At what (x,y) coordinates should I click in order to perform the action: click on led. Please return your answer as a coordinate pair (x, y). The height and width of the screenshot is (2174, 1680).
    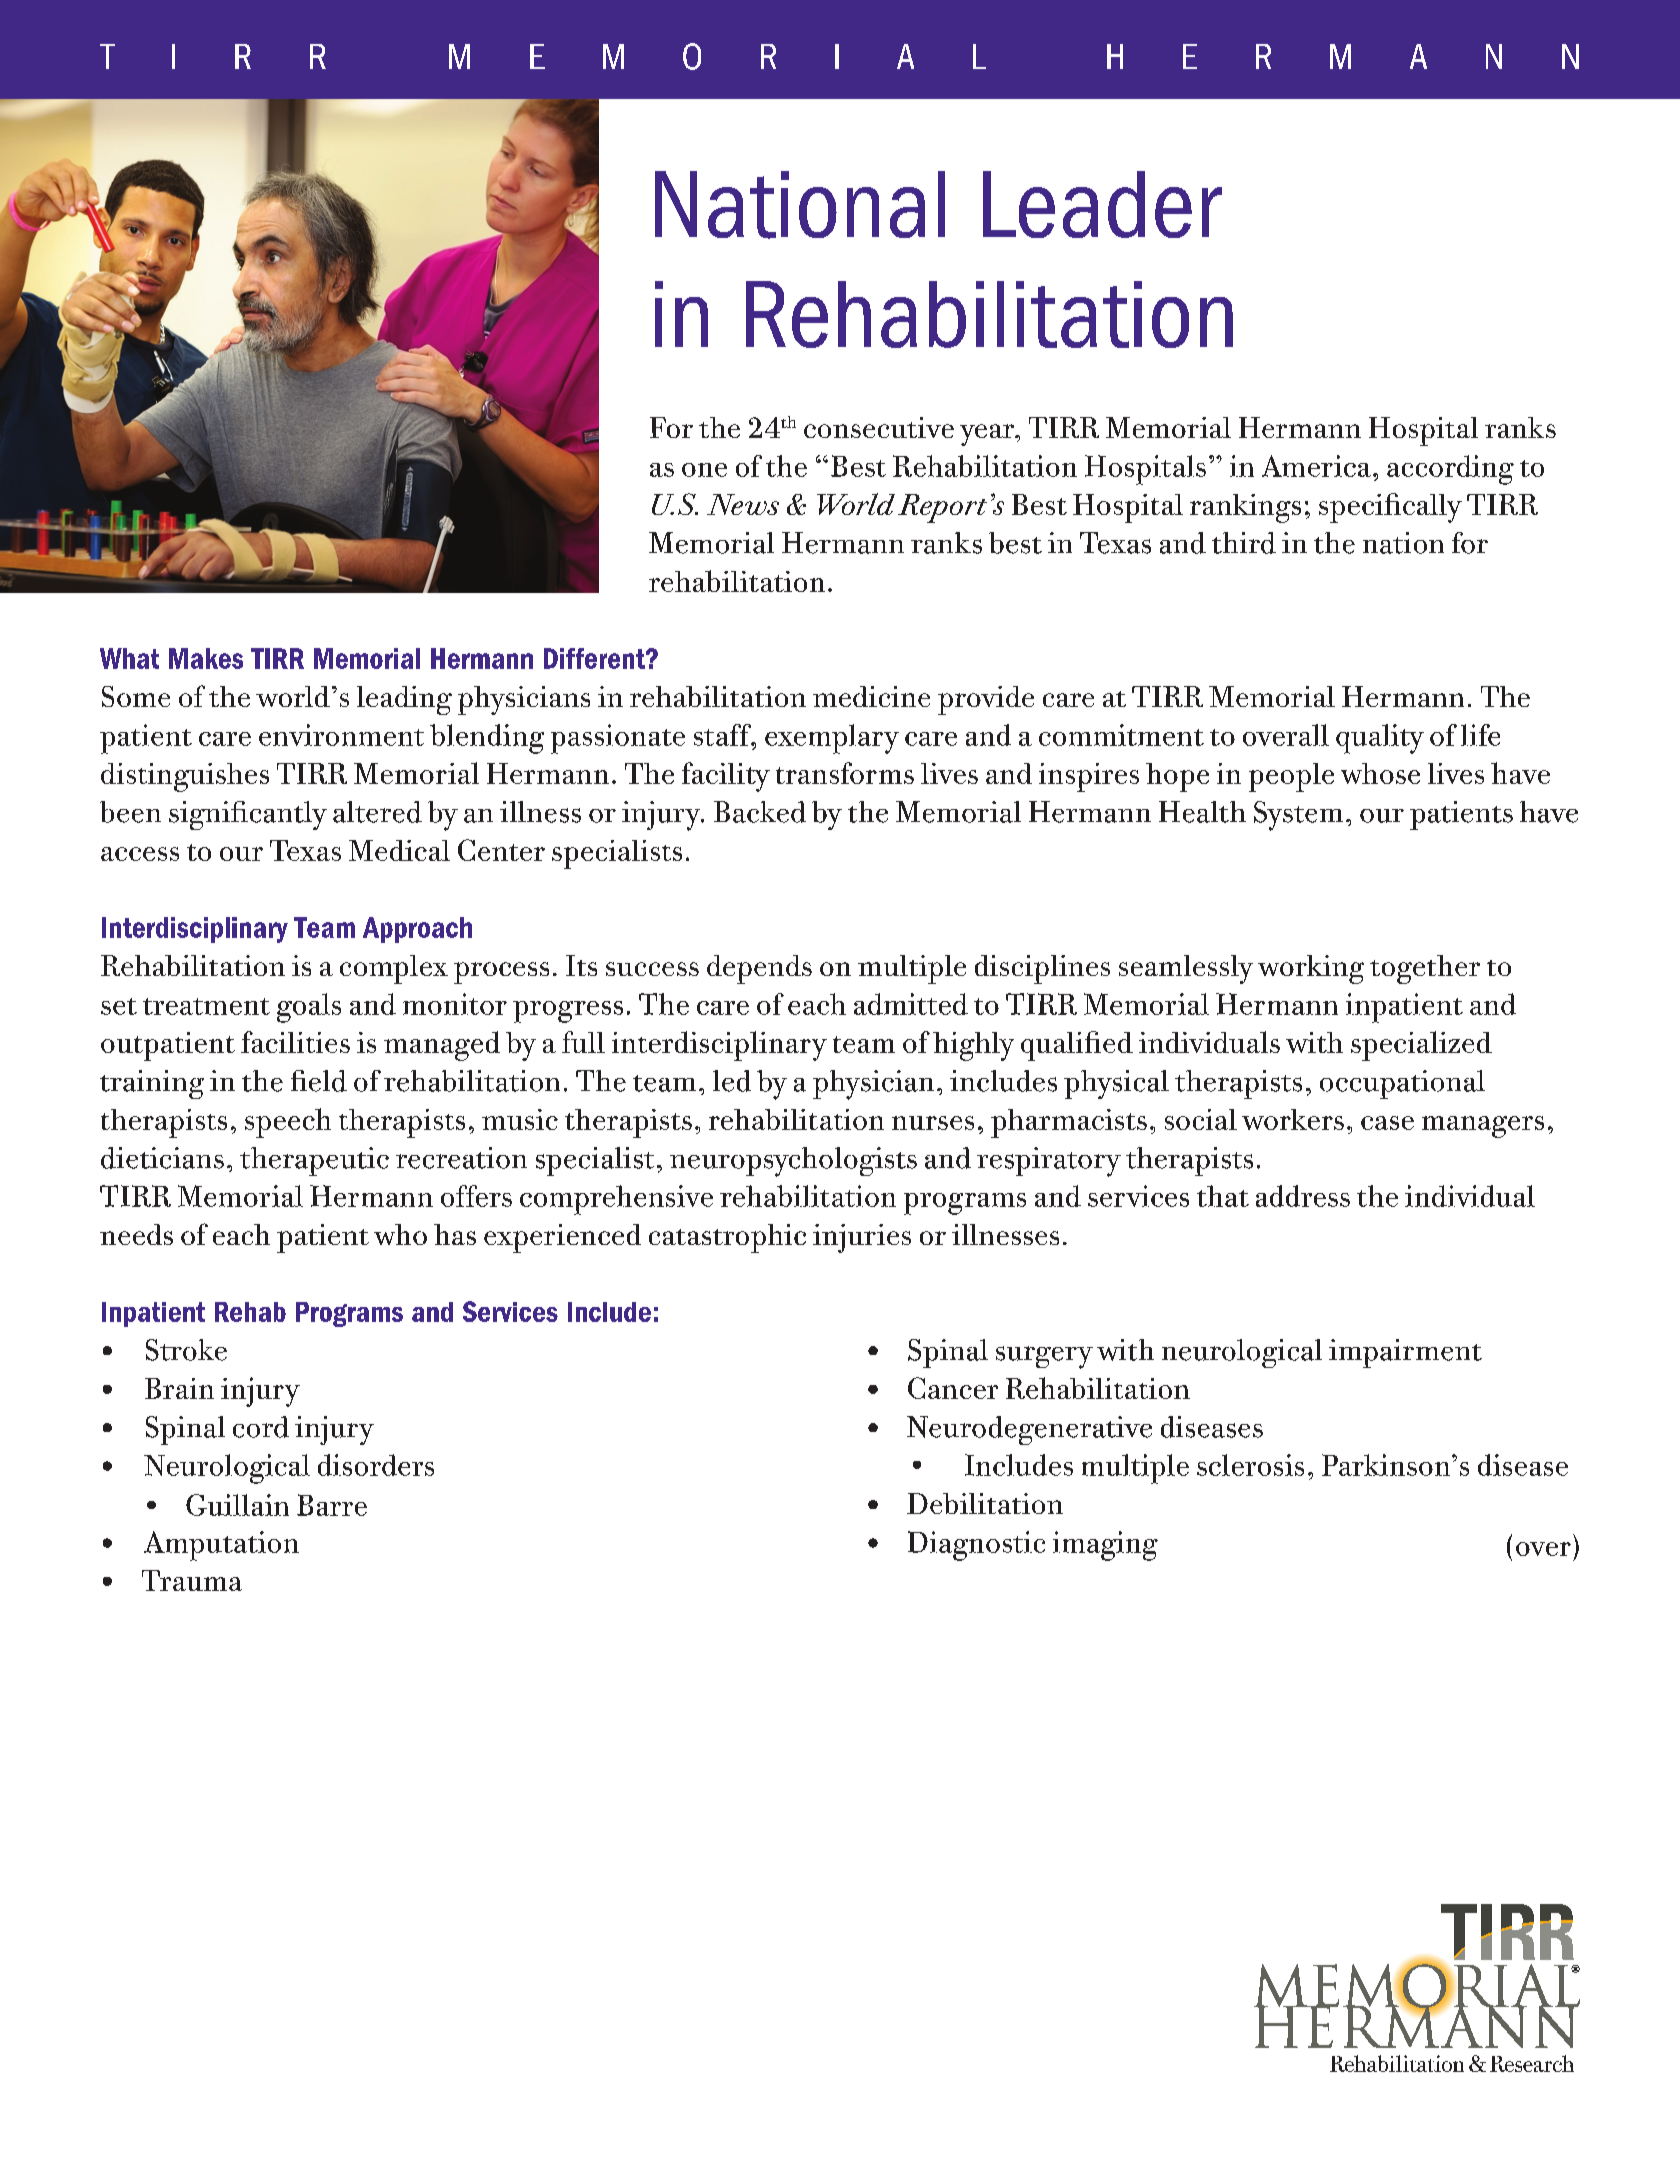
    Looking at the image, I should click on (732, 1081).
